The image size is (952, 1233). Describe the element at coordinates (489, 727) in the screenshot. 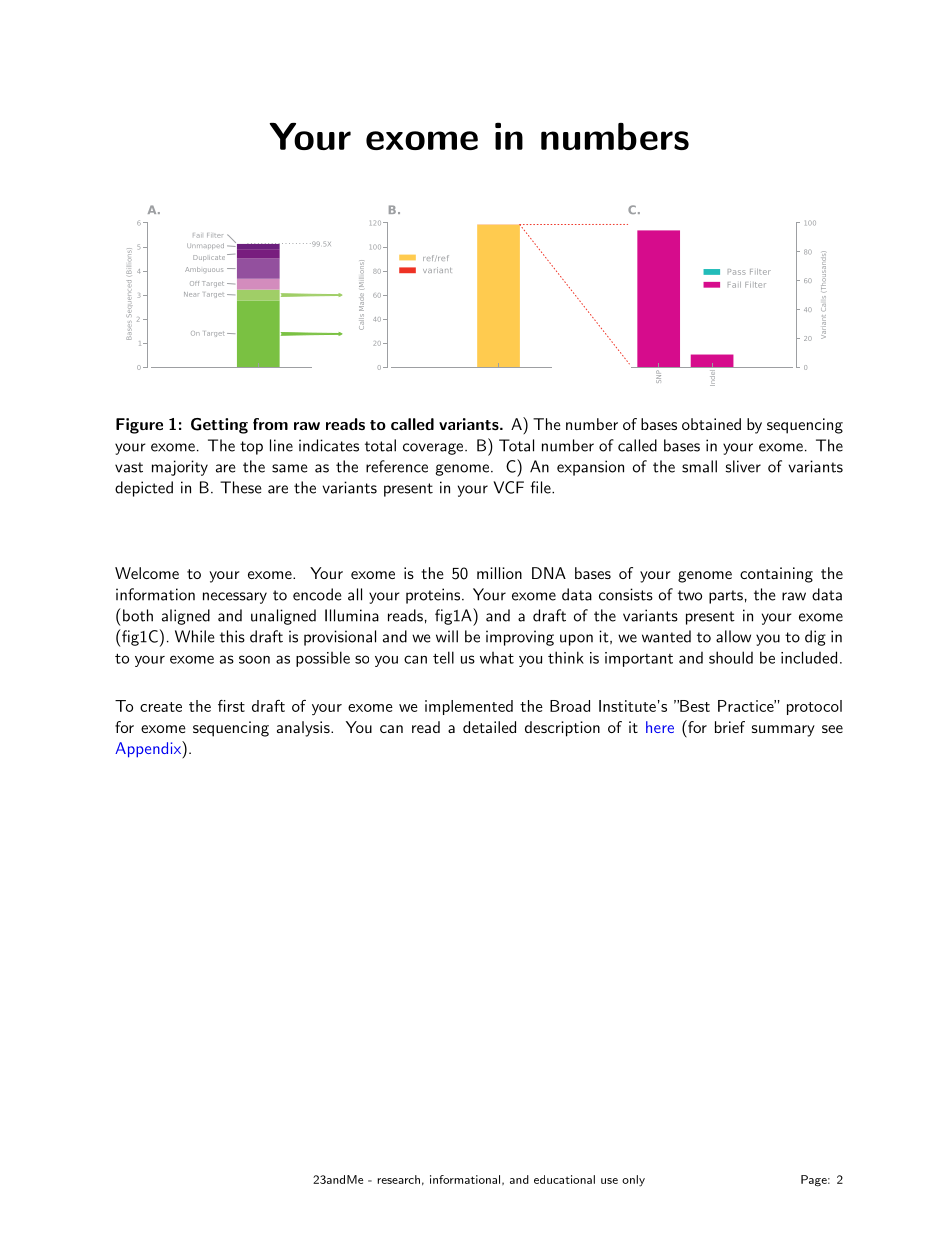

I see `detailed` at that location.
